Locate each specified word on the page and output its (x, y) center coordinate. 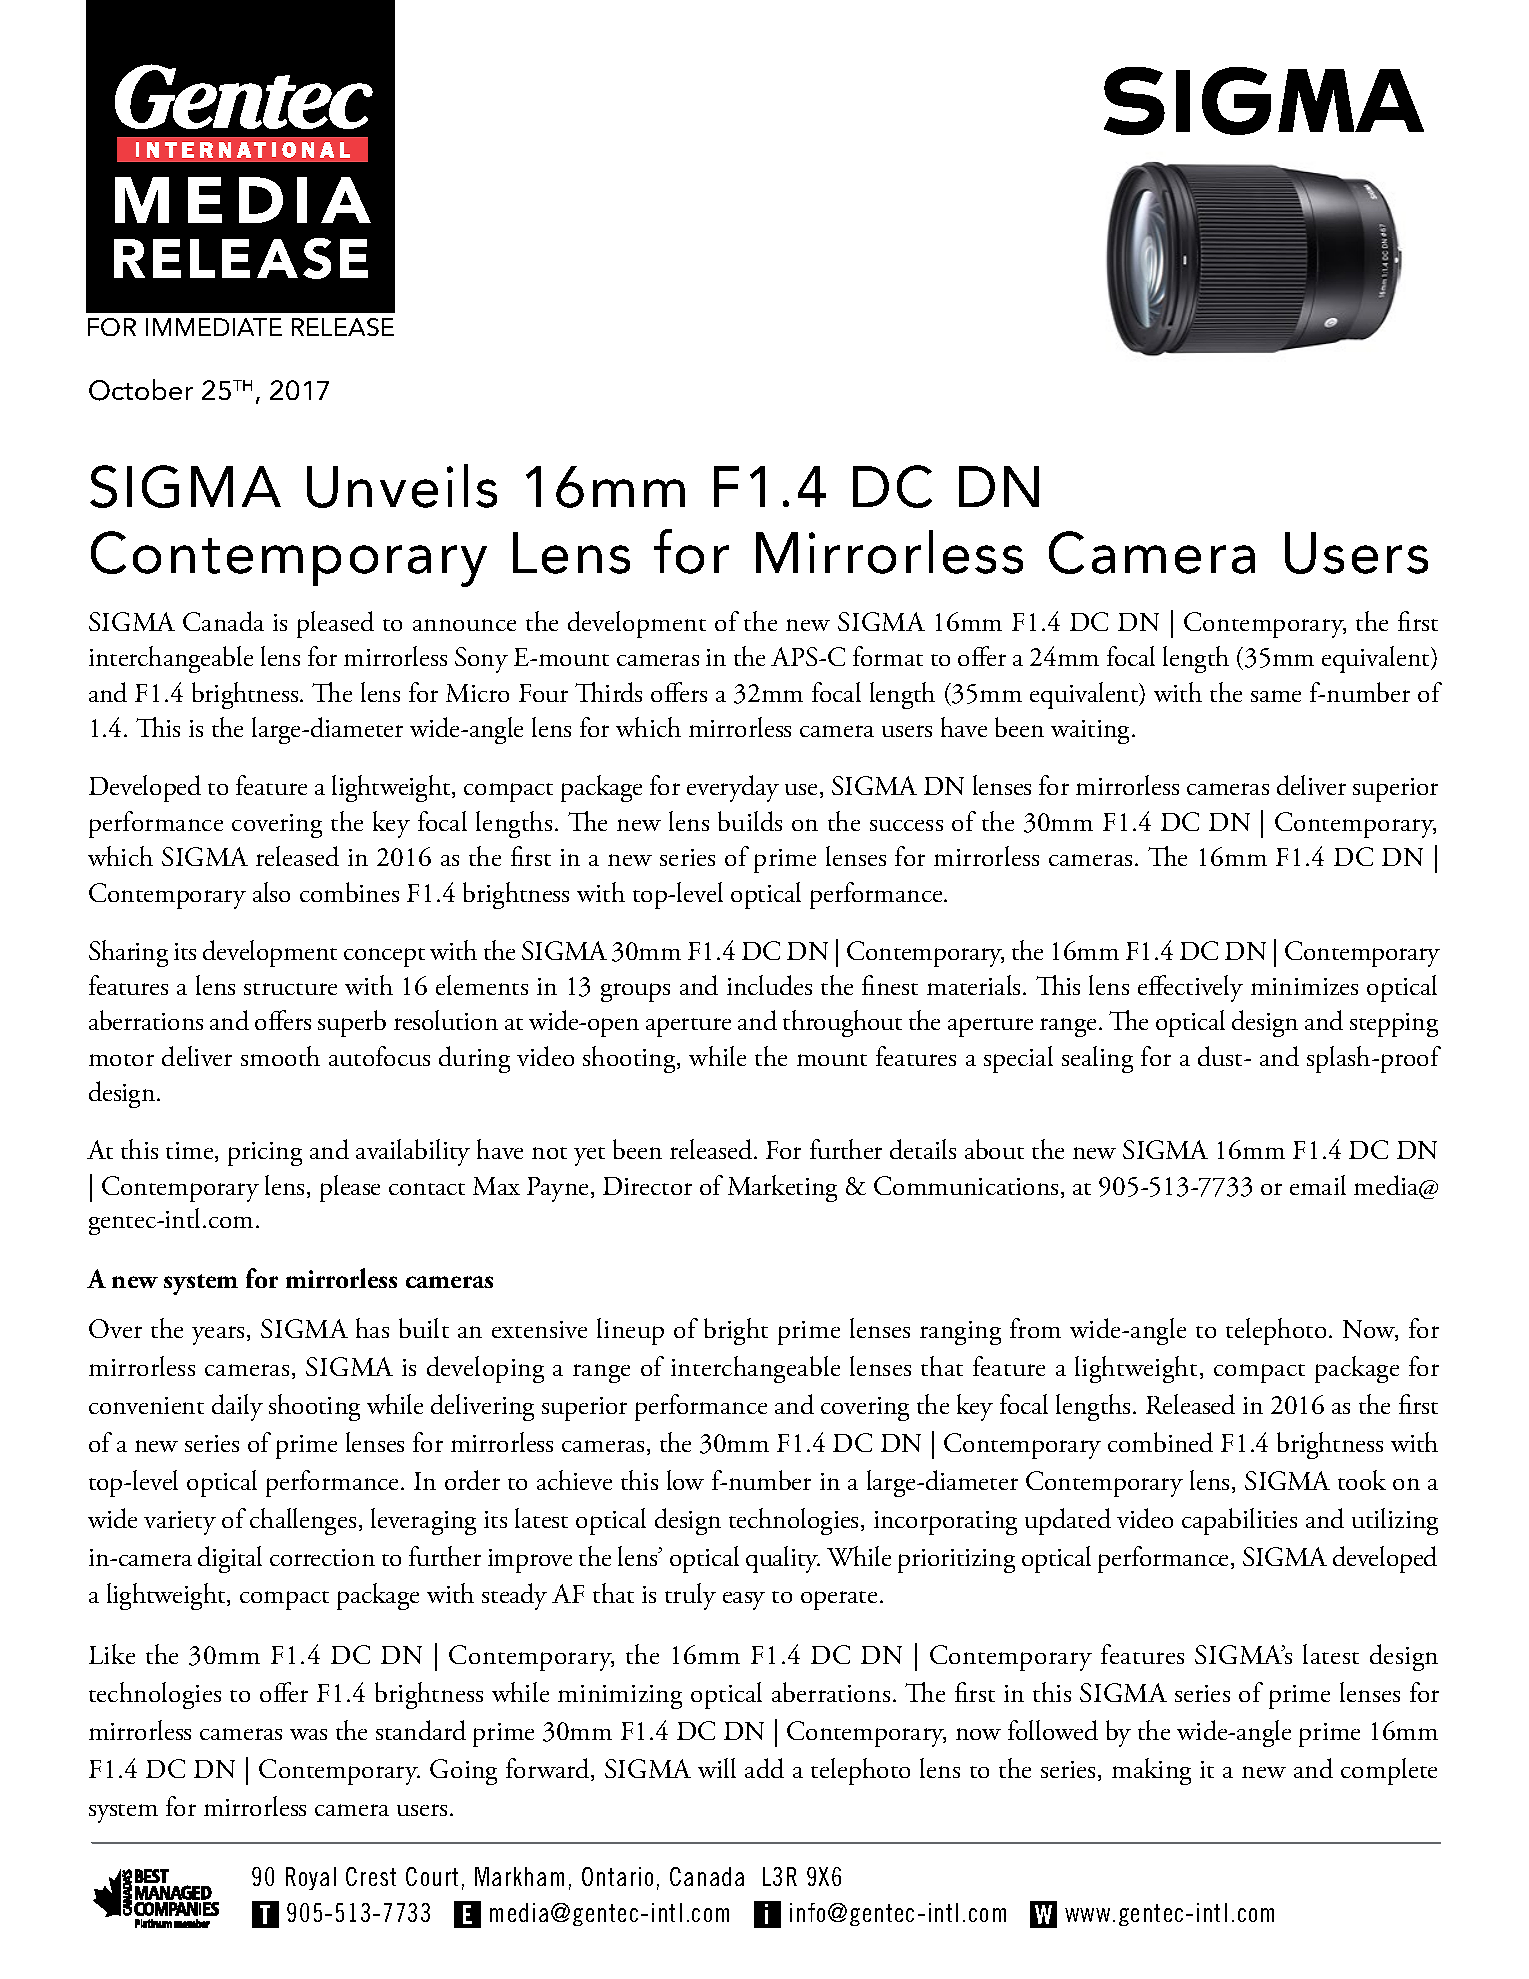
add (764, 1768)
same (1276, 696)
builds (750, 821)
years (218, 1335)
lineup (630, 1331)
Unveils (402, 486)
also (271, 892)
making (1151, 1771)
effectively (1190, 988)
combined (1160, 1442)
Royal (311, 1878)
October (141, 390)
